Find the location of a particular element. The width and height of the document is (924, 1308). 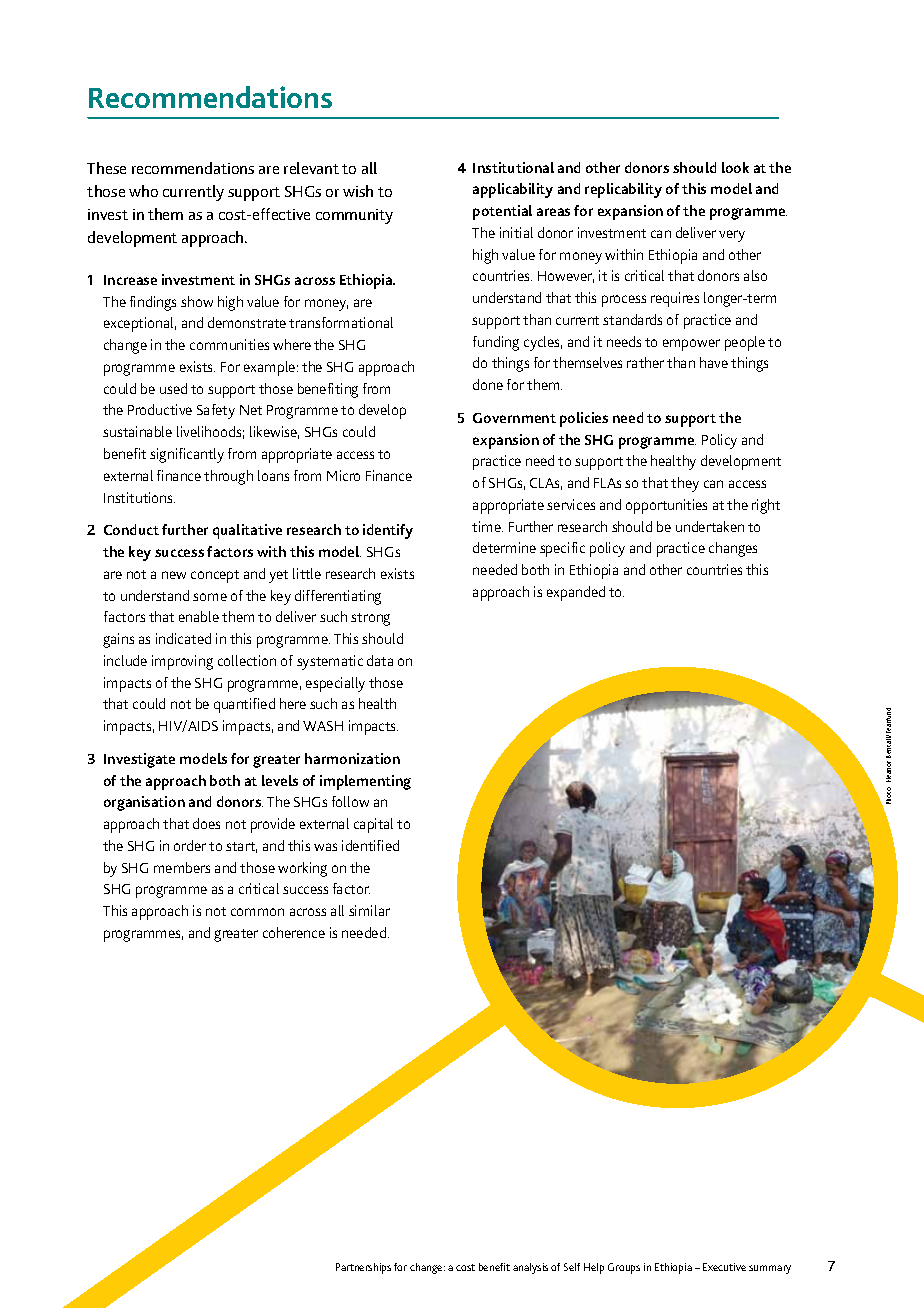

very is located at coordinates (732, 236).
